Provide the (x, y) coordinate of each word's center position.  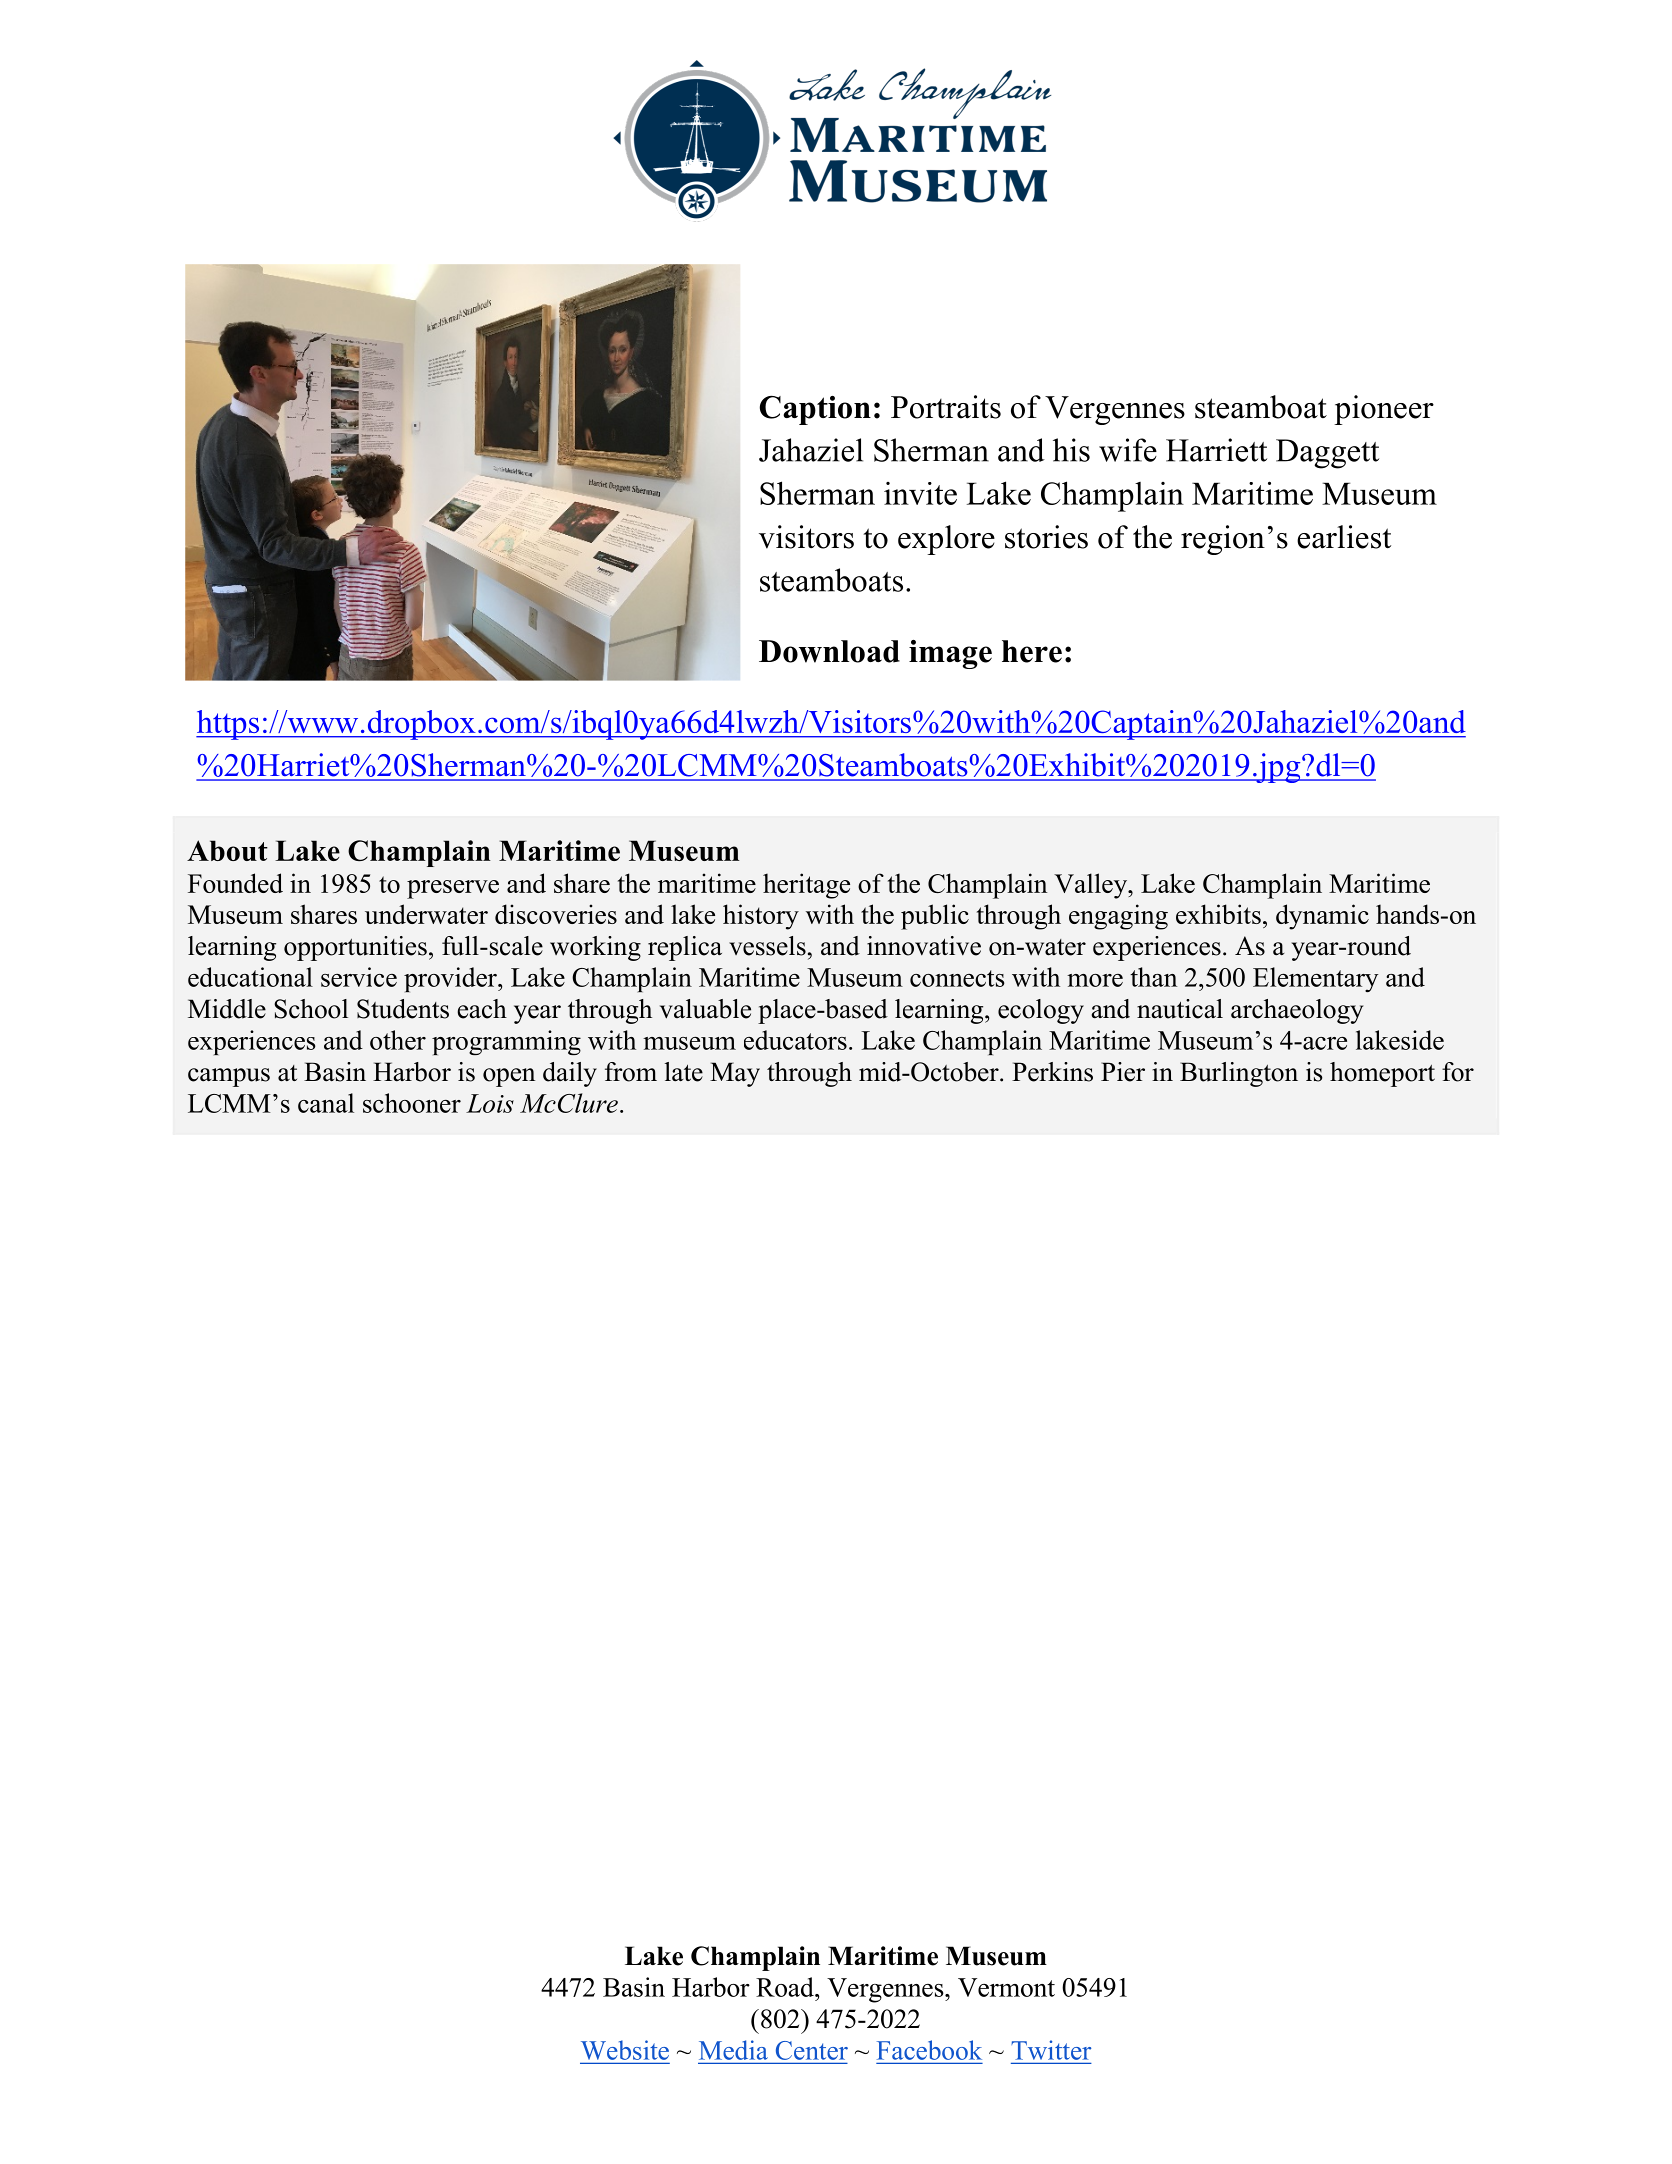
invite (920, 493)
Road (786, 1987)
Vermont (1006, 1987)
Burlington (1239, 1074)
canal (326, 1103)
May (735, 1074)
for (1458, 1072)
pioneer (1384, 410)
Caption (815, 410)
